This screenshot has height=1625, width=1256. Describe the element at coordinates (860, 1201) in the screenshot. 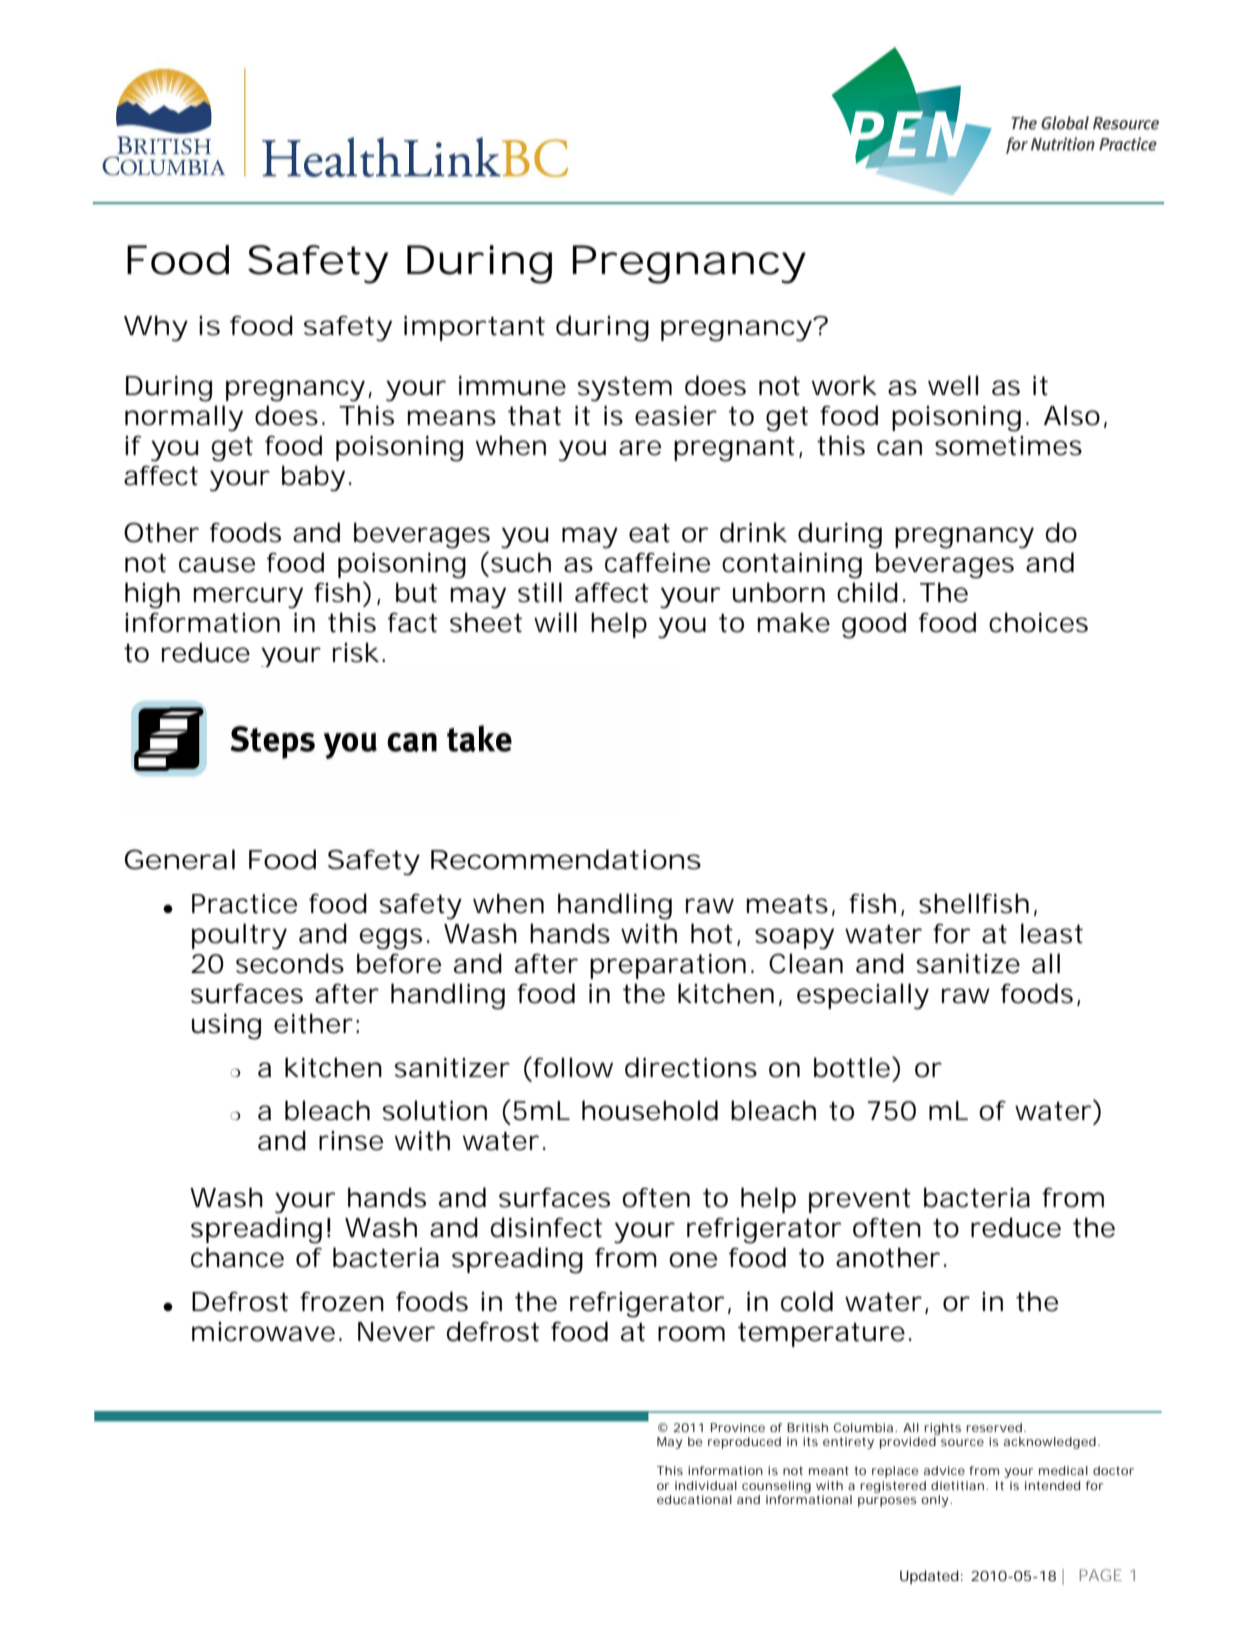

I see `prevent` at that location.
